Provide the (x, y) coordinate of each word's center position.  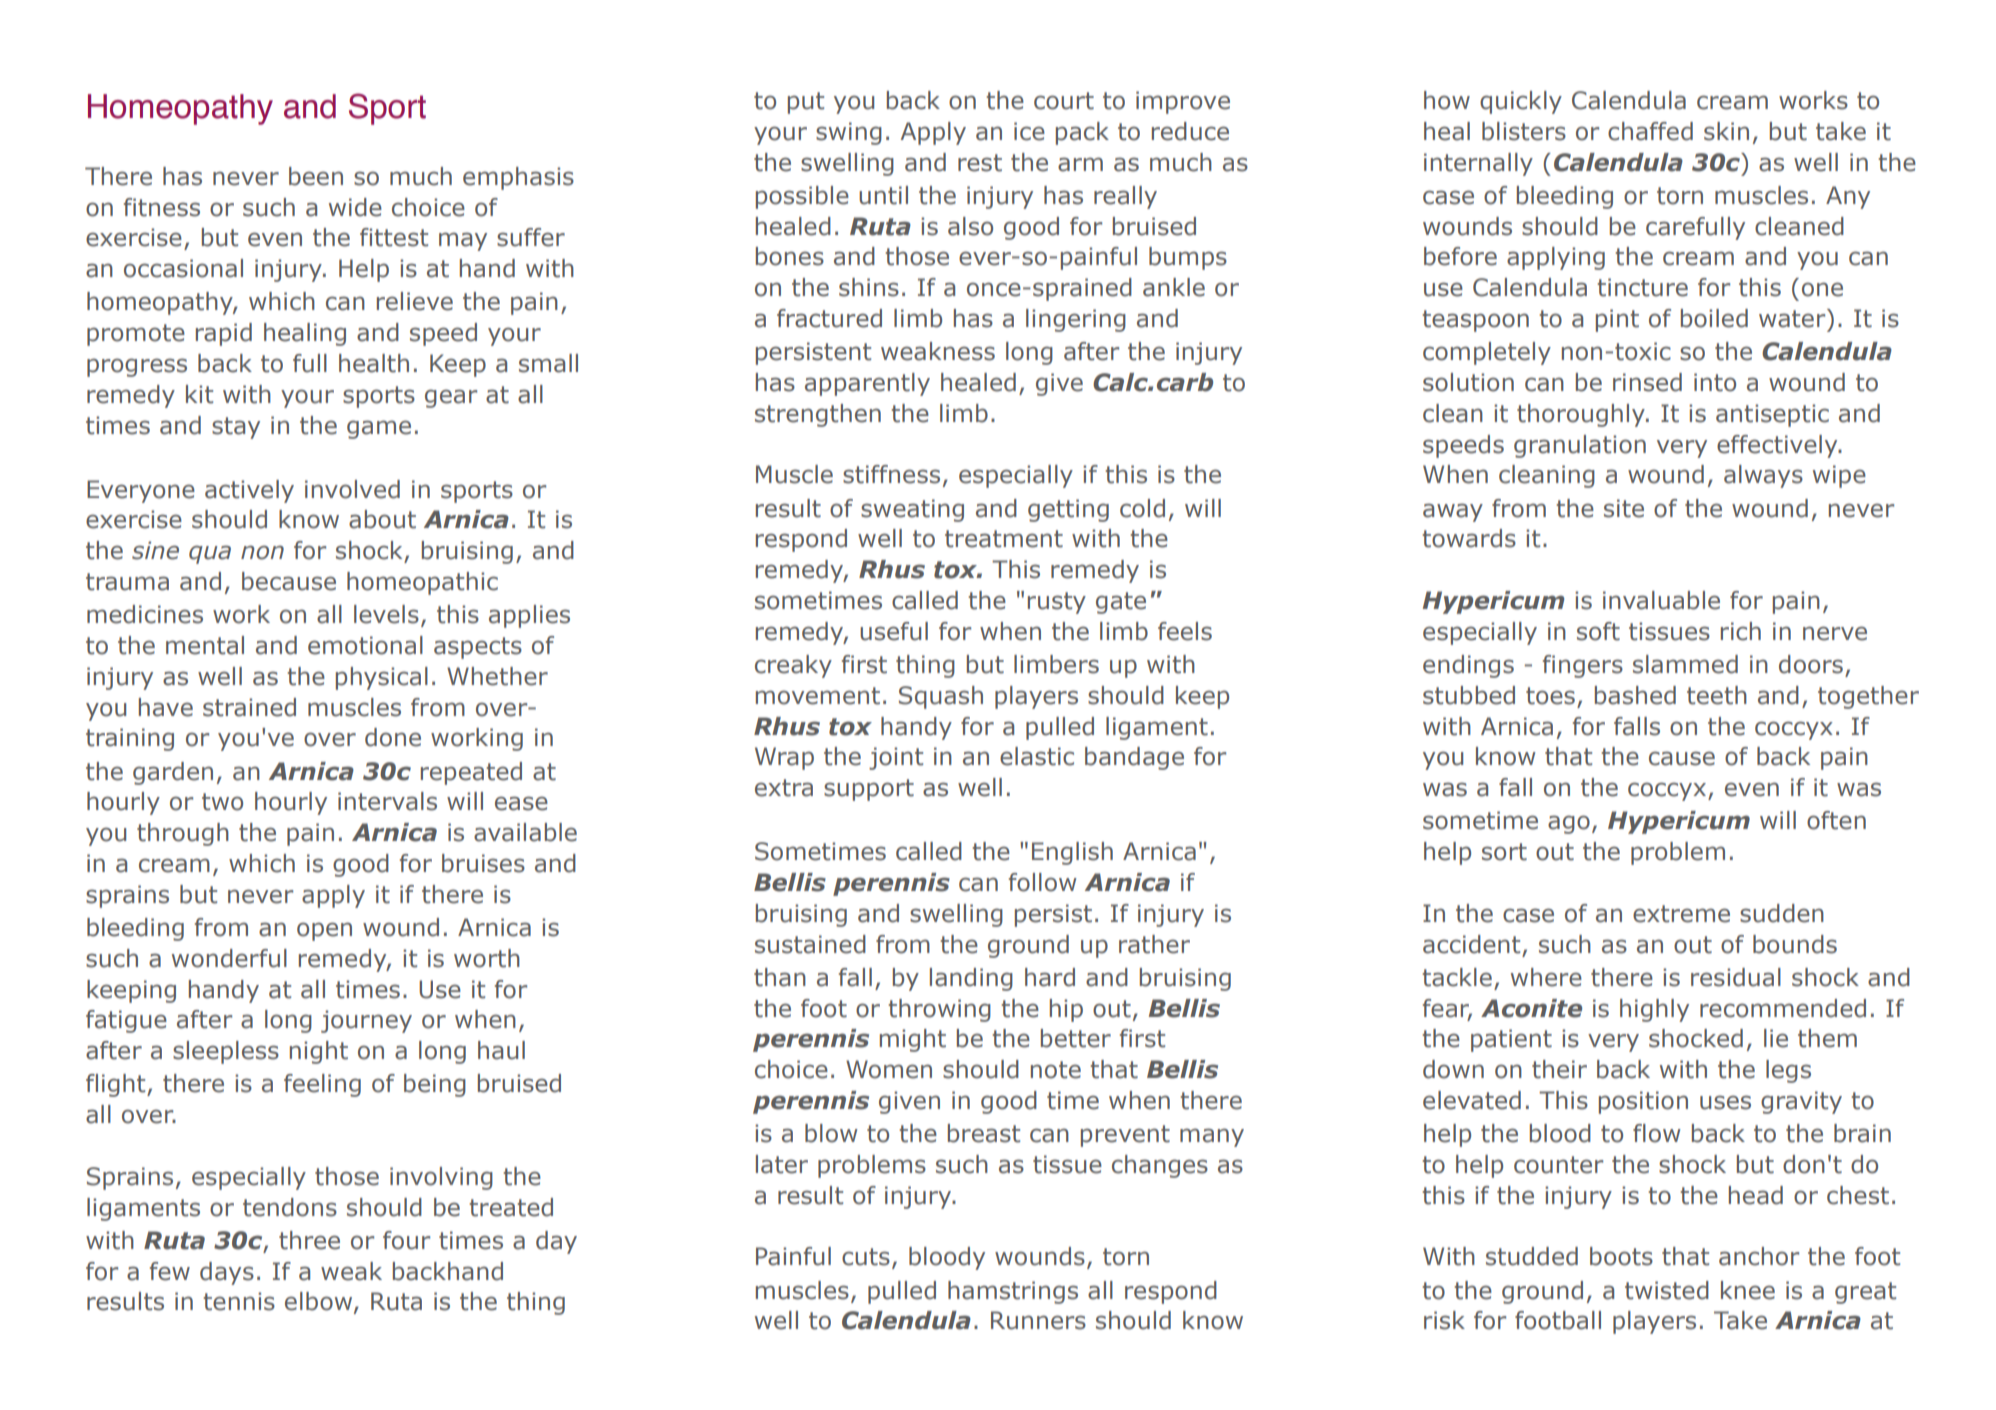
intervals (387, 801)
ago (1569, 824)
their (1559, 1069)
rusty (1057, 603)
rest (980, 163)
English (1072, 853)
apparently (867, 384)
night (319, 1052)
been (316, 176)
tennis (239, 1301)
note (1056, 1070)
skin (1726, 131)
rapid (224, 334)
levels (386, 614)
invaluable (1661, 600)
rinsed (1647, 382)
